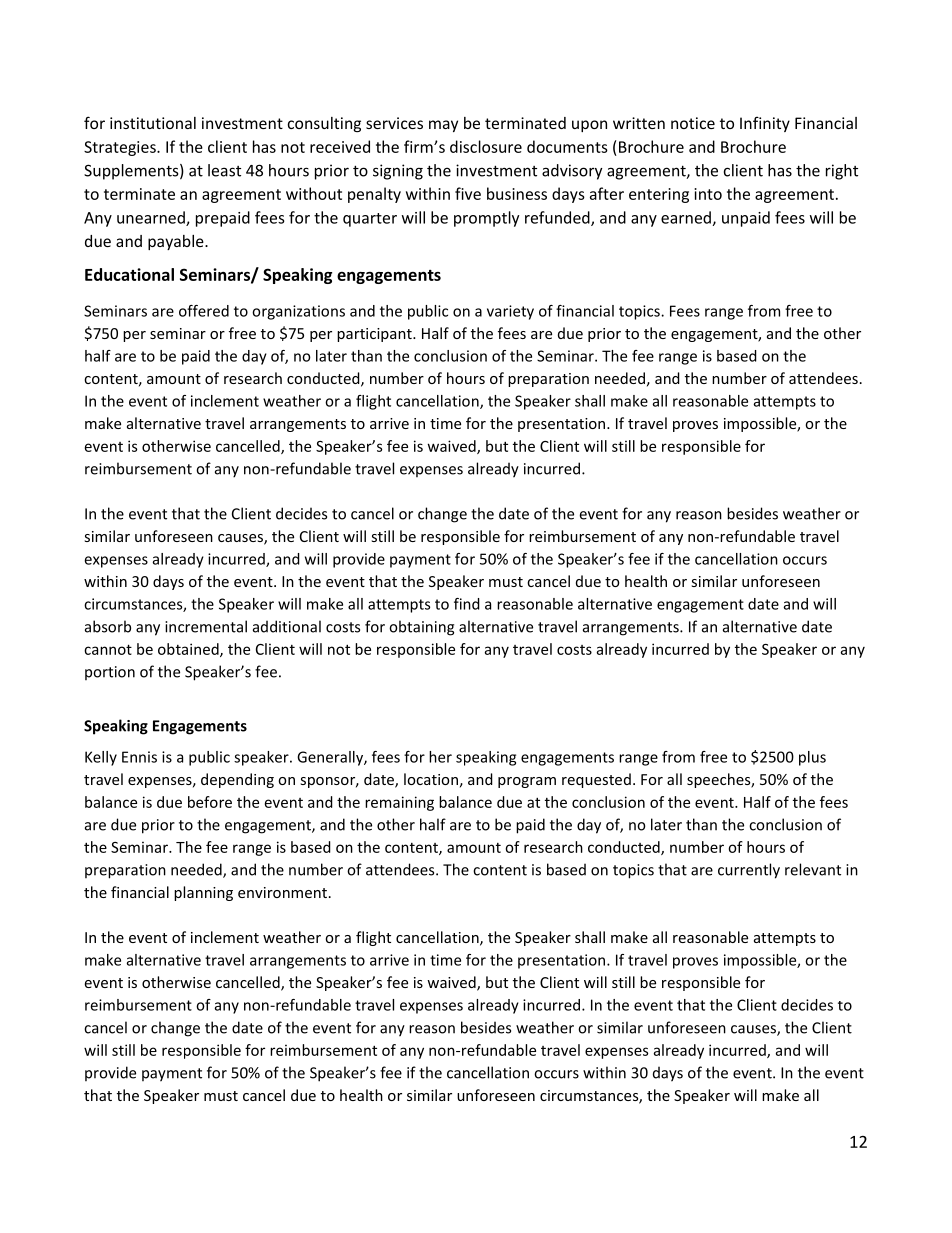 The image size is (952, 1233). Describe the element at coordinates (421, 628) in the image. I see `obtaining` at that location.
